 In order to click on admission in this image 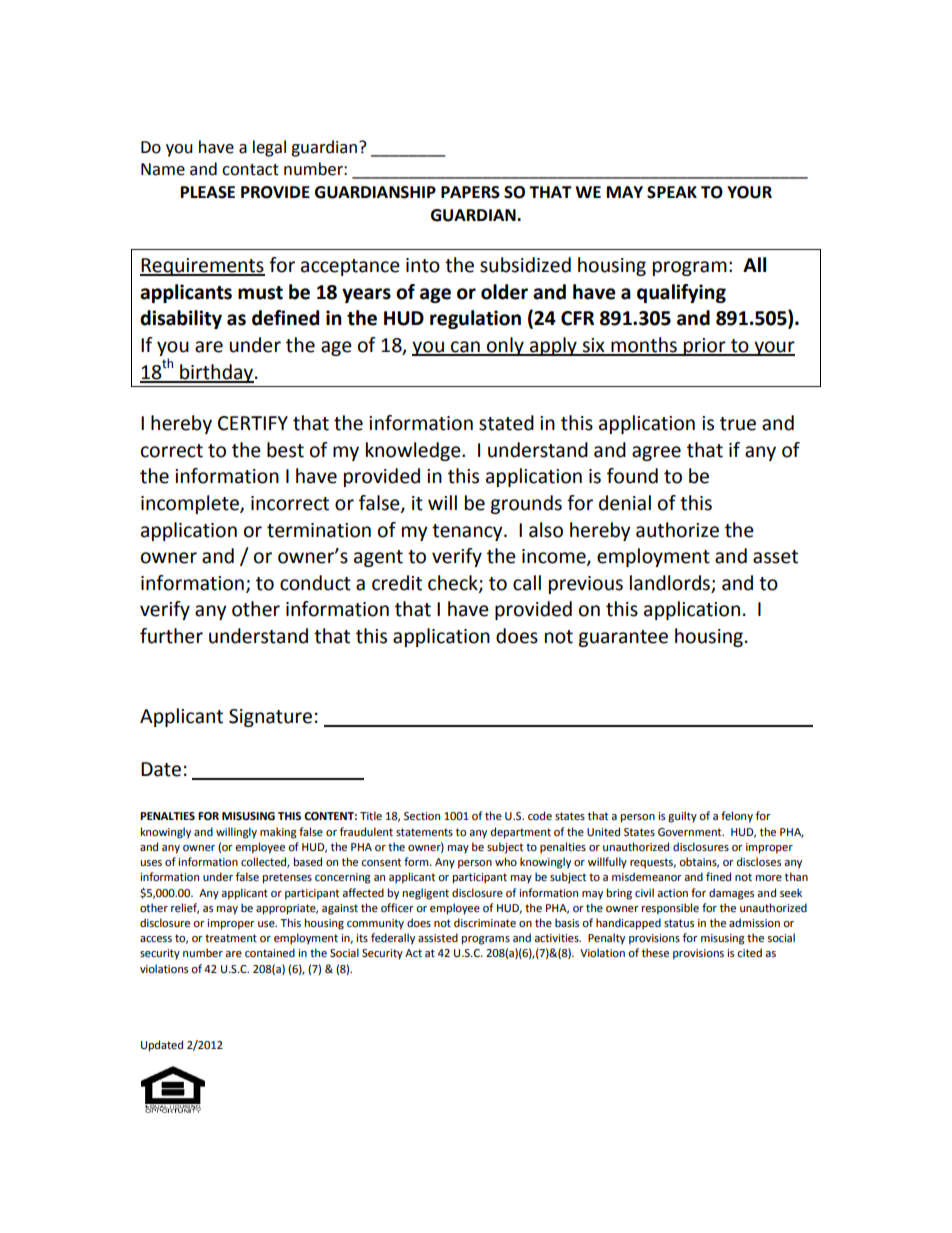, I will do `click(754, 923)`.
